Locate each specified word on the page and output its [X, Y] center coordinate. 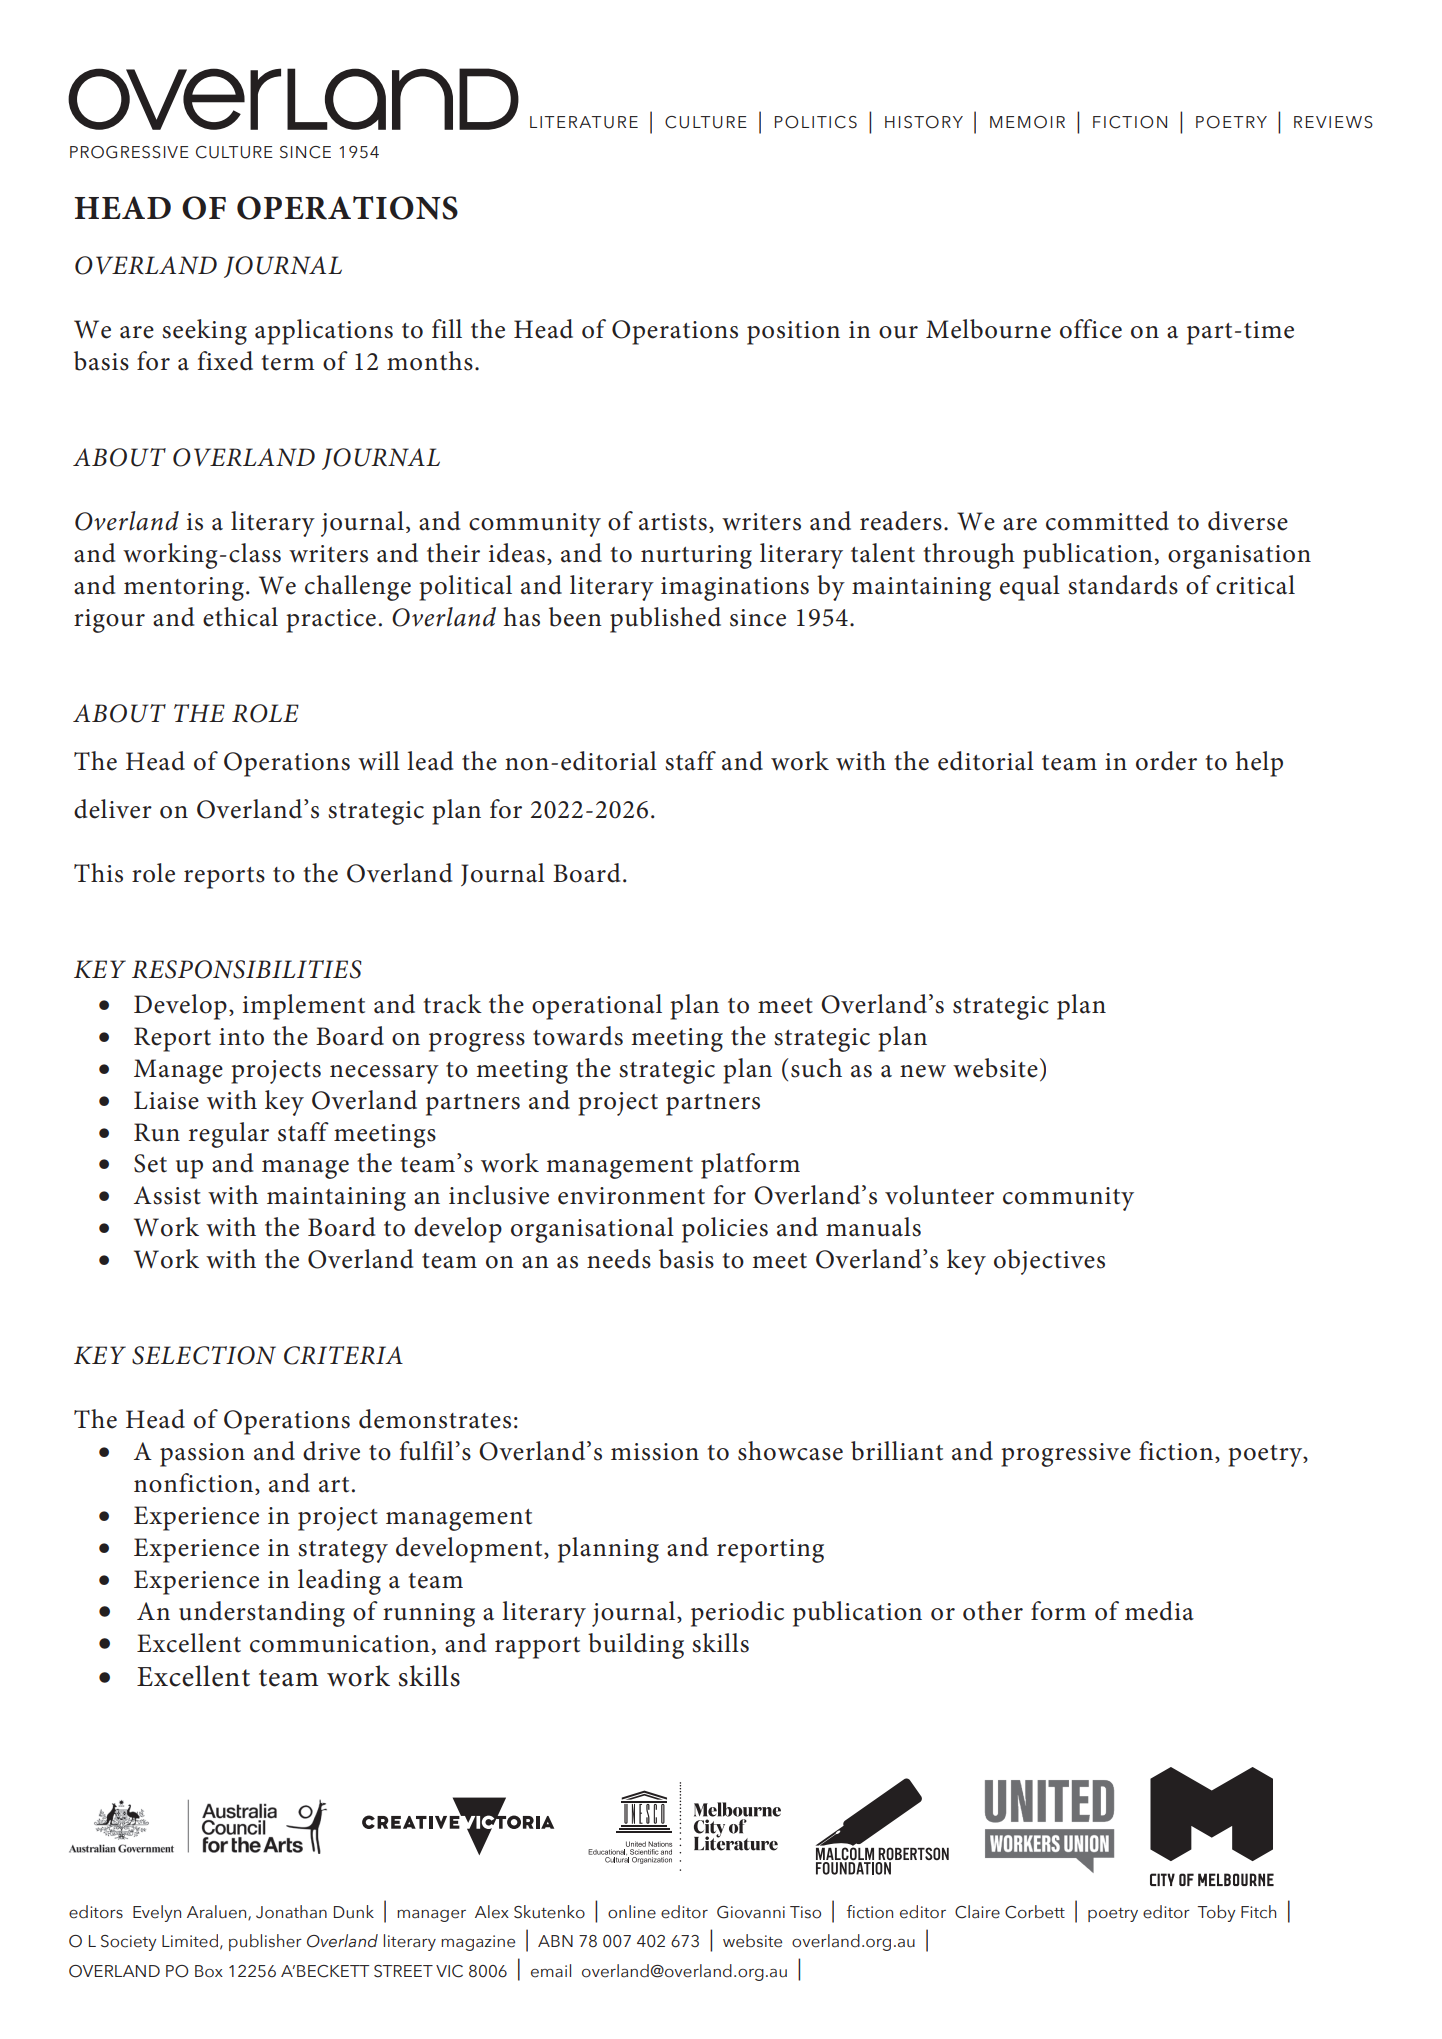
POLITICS [816, 122]
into [241, 1037]
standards [1123, 585]
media [1159, 1611]
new [923, 1071]
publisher [265, 1942]
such [816, 1068]
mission [655, 1452]
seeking [204, 332]
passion [202, 1455]
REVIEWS [1333, 122]
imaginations [735, 589]
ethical [240, 617]
